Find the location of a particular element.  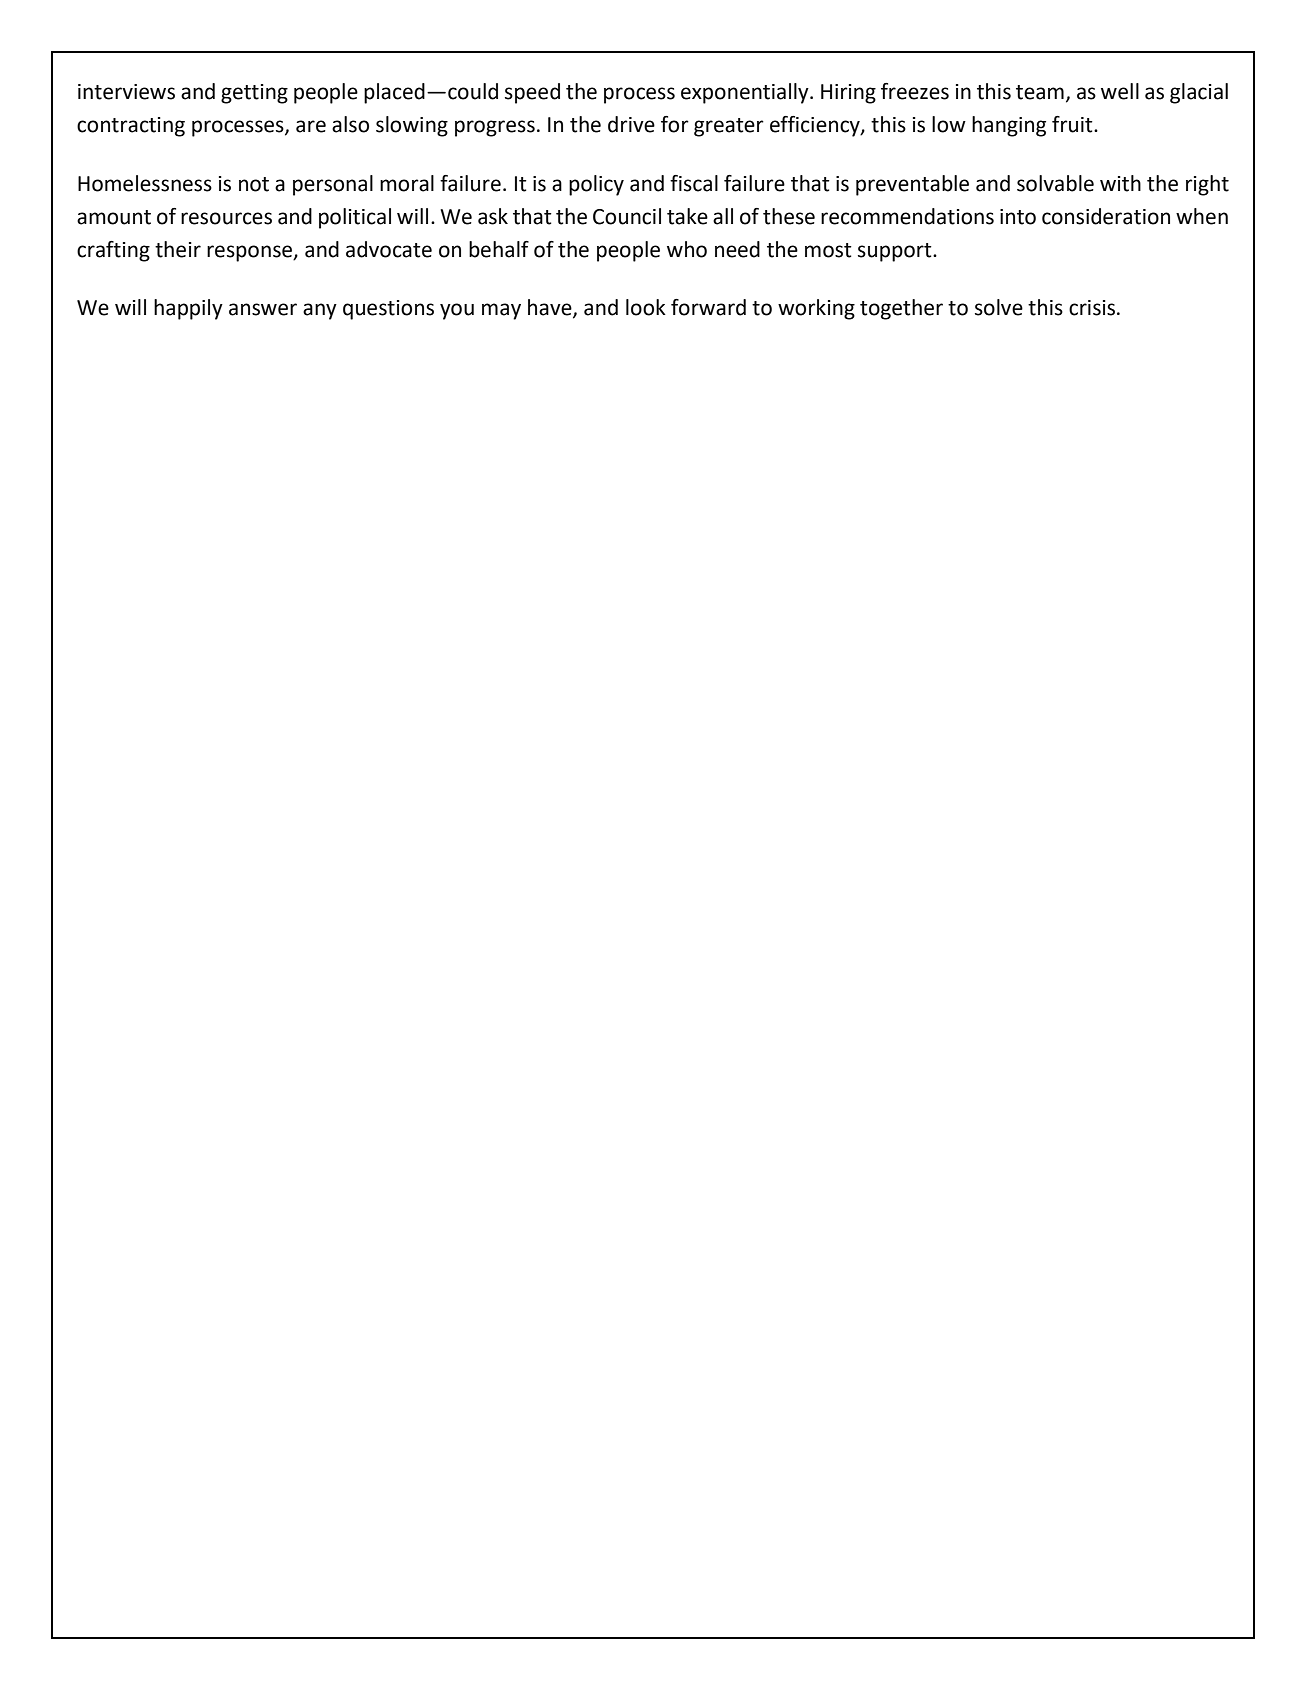

team is located at coordinates (1040, 92).
